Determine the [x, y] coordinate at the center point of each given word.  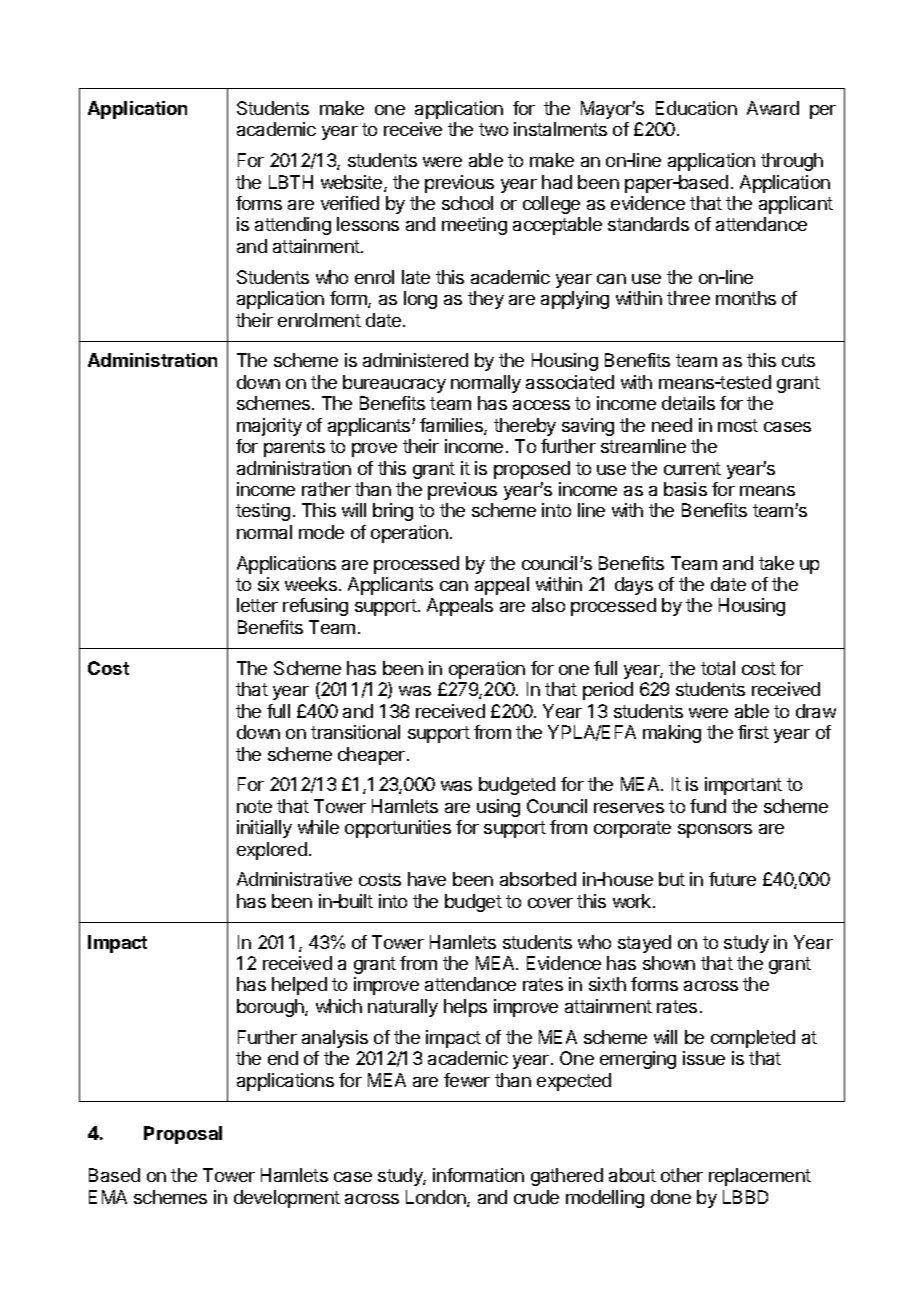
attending [293, 226]
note [254, 806]
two [493, 129]
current [692, 468]
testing [263, 512]
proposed [532, 470]
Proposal [183, 1135]
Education [696, 108]
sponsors [715, 831]
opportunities [398, 829]
